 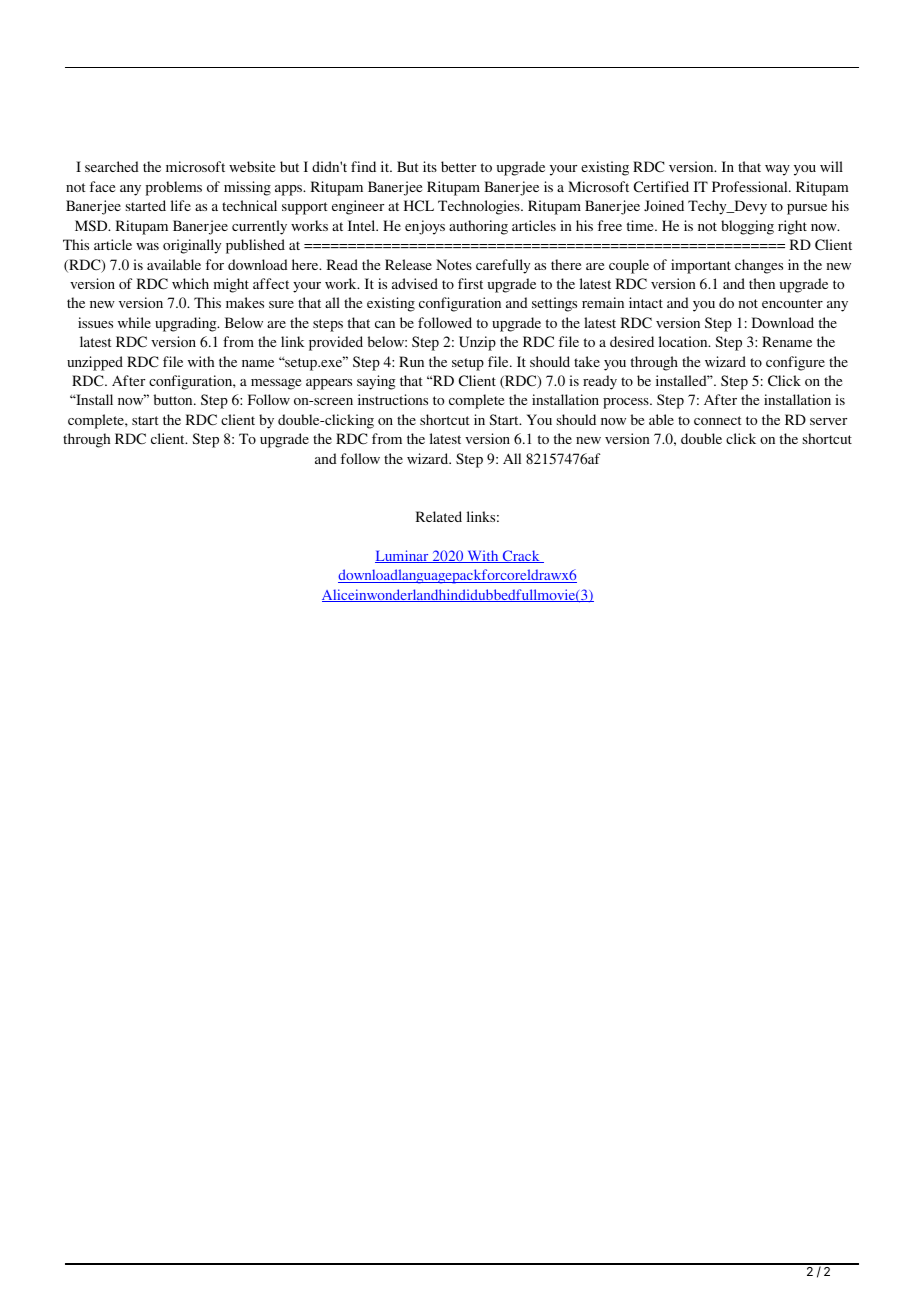 I want to click on server, so click(x=828, y=421).
